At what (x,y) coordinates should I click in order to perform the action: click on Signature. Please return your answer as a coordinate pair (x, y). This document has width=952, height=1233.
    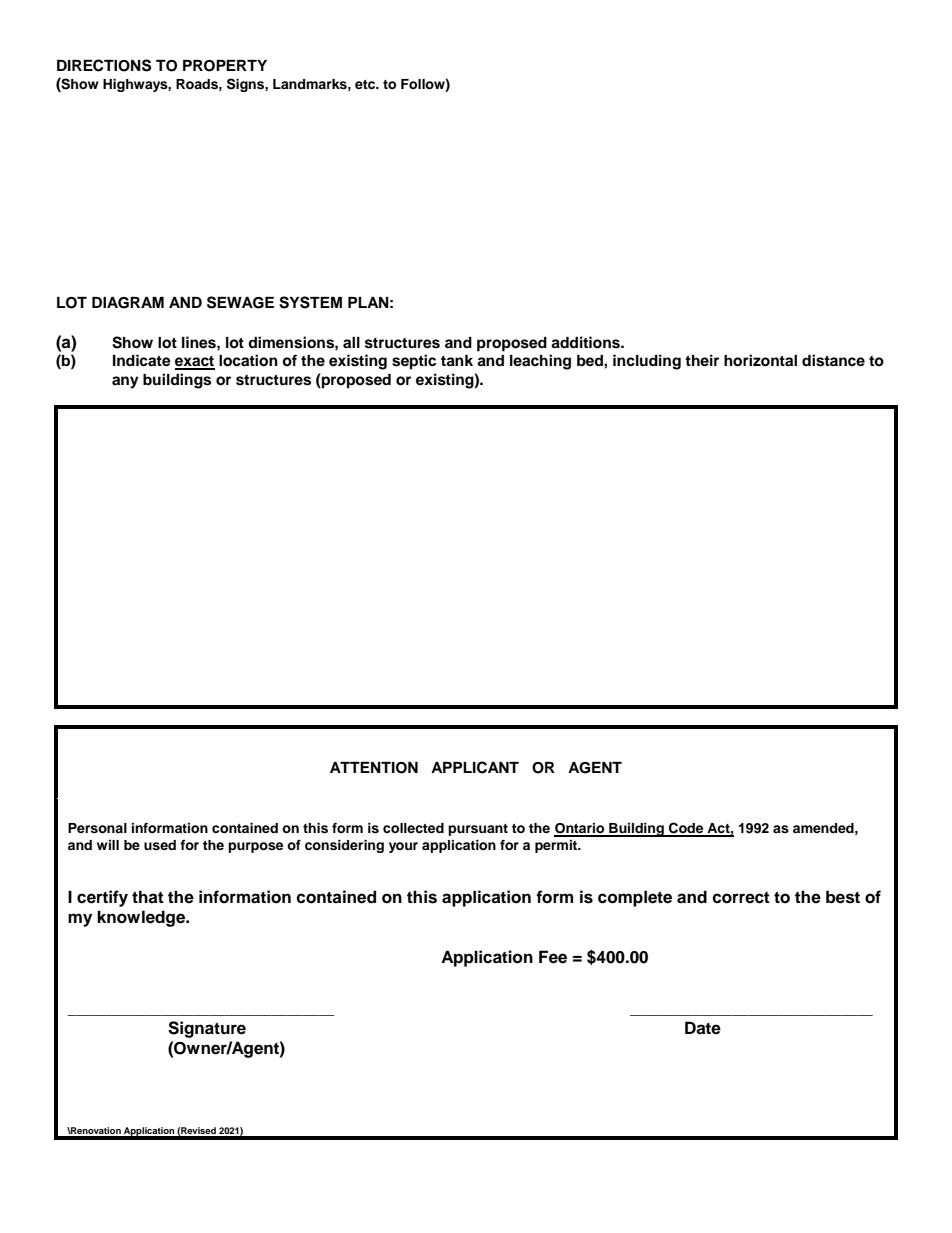
    Looking at the image, I should click on (207, 1029).
